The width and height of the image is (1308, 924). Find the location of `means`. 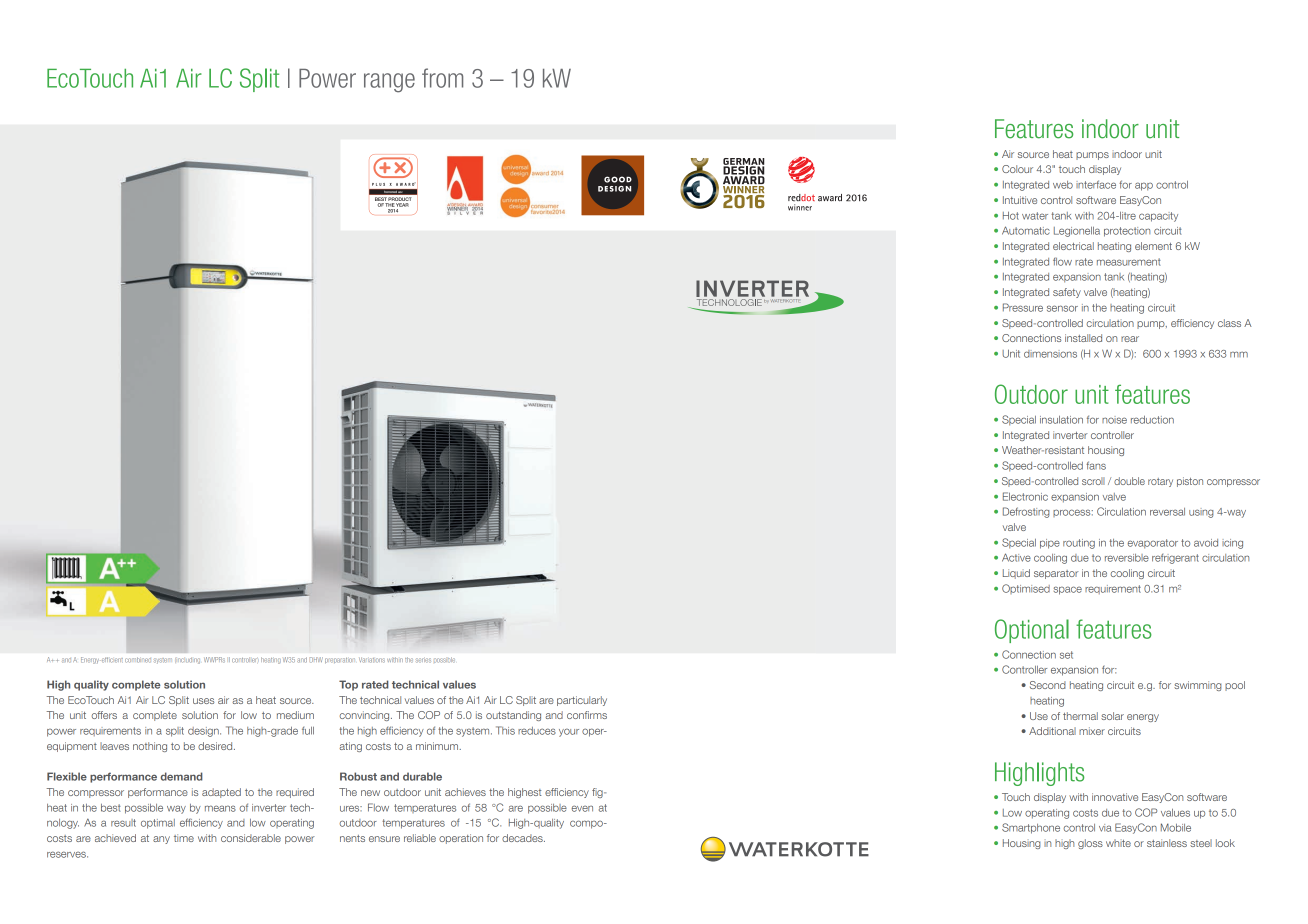

means is located at coordinates (220, 808).
